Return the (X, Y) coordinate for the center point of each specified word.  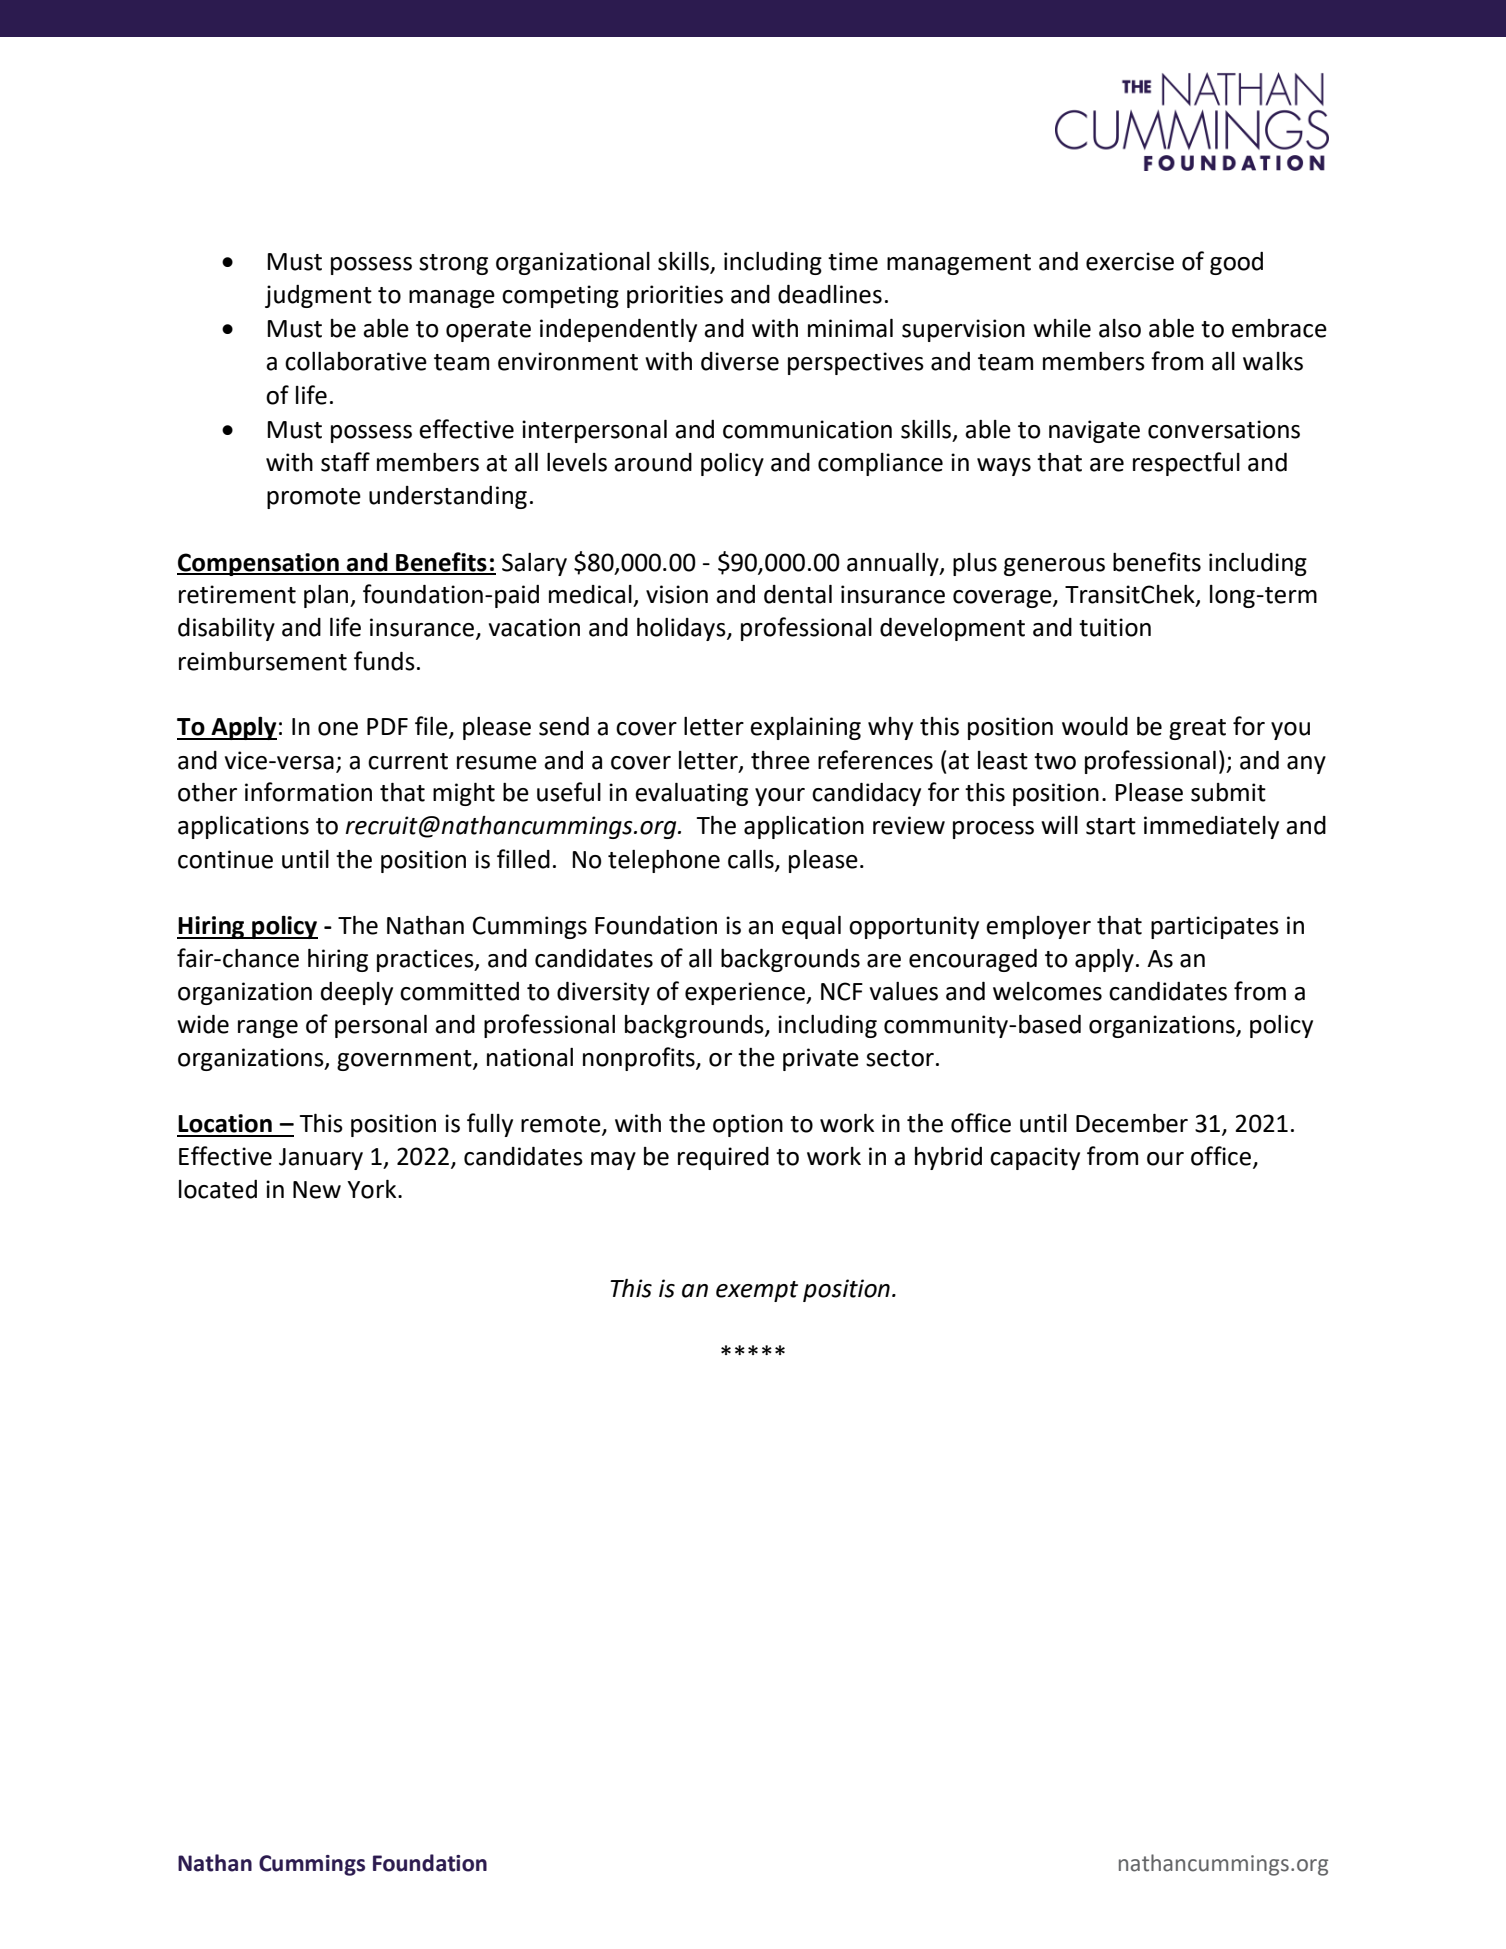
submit (1228, 792)
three (780, 760)
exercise (1130, 261)
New (317, 1190)
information (308, 792)
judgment (318, 296)
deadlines (830, 294)
